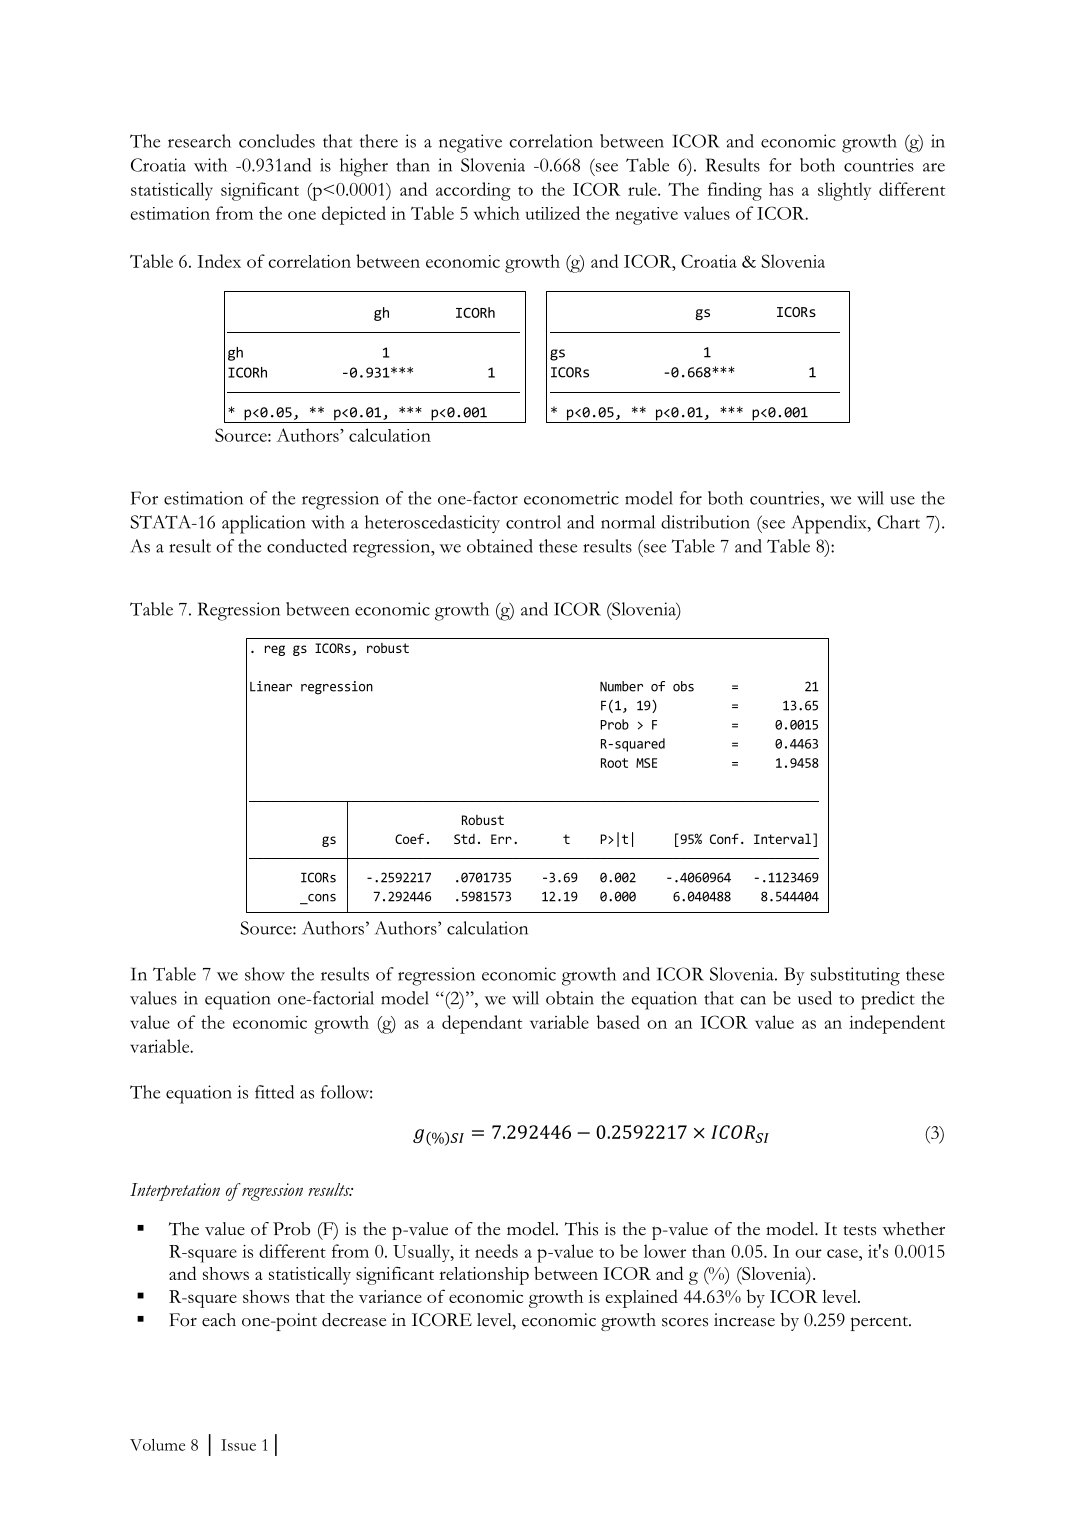 The image size is (1075, 1520). What do you see at coordinates (501, 839) in the screenshot?
I see `Err` at bounding box center [501, 839].
